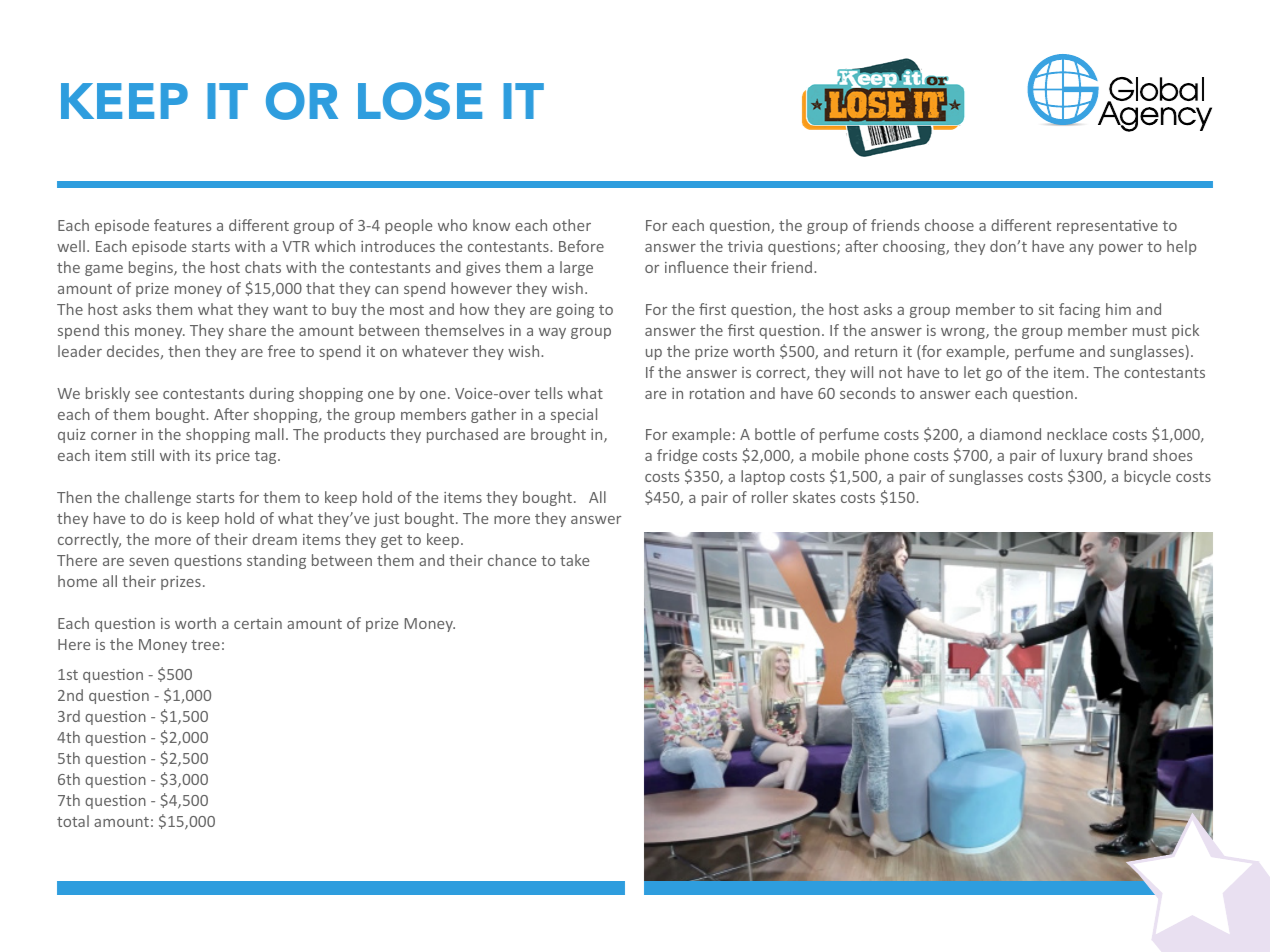 This screenshot has height=952, width=1270. Describe the element at coordinates (420, 101) in the screenshot. I see `LOSE` at that location.
